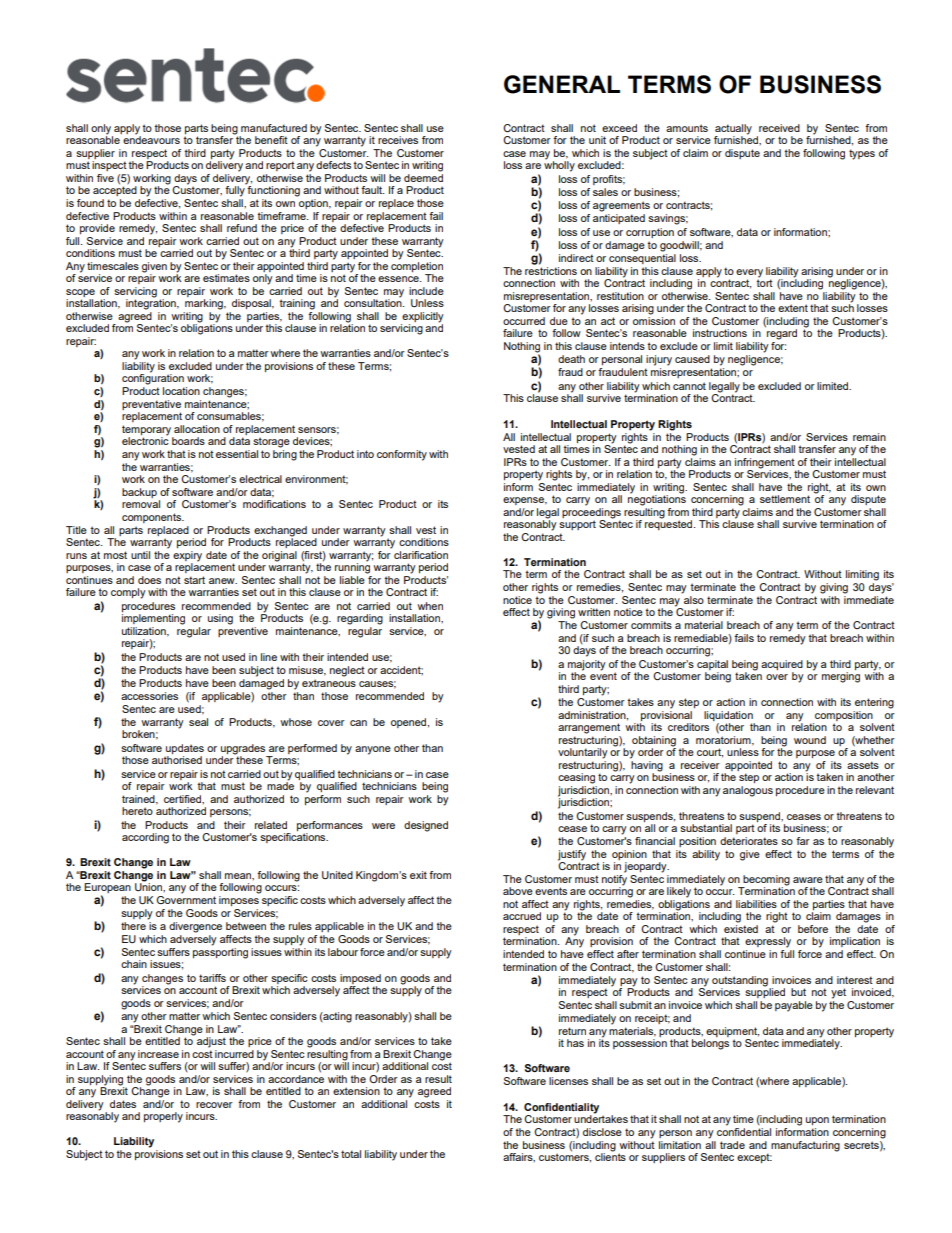 This document has width=952, height=1233. I want to click on conformity, so click(402, 455).
